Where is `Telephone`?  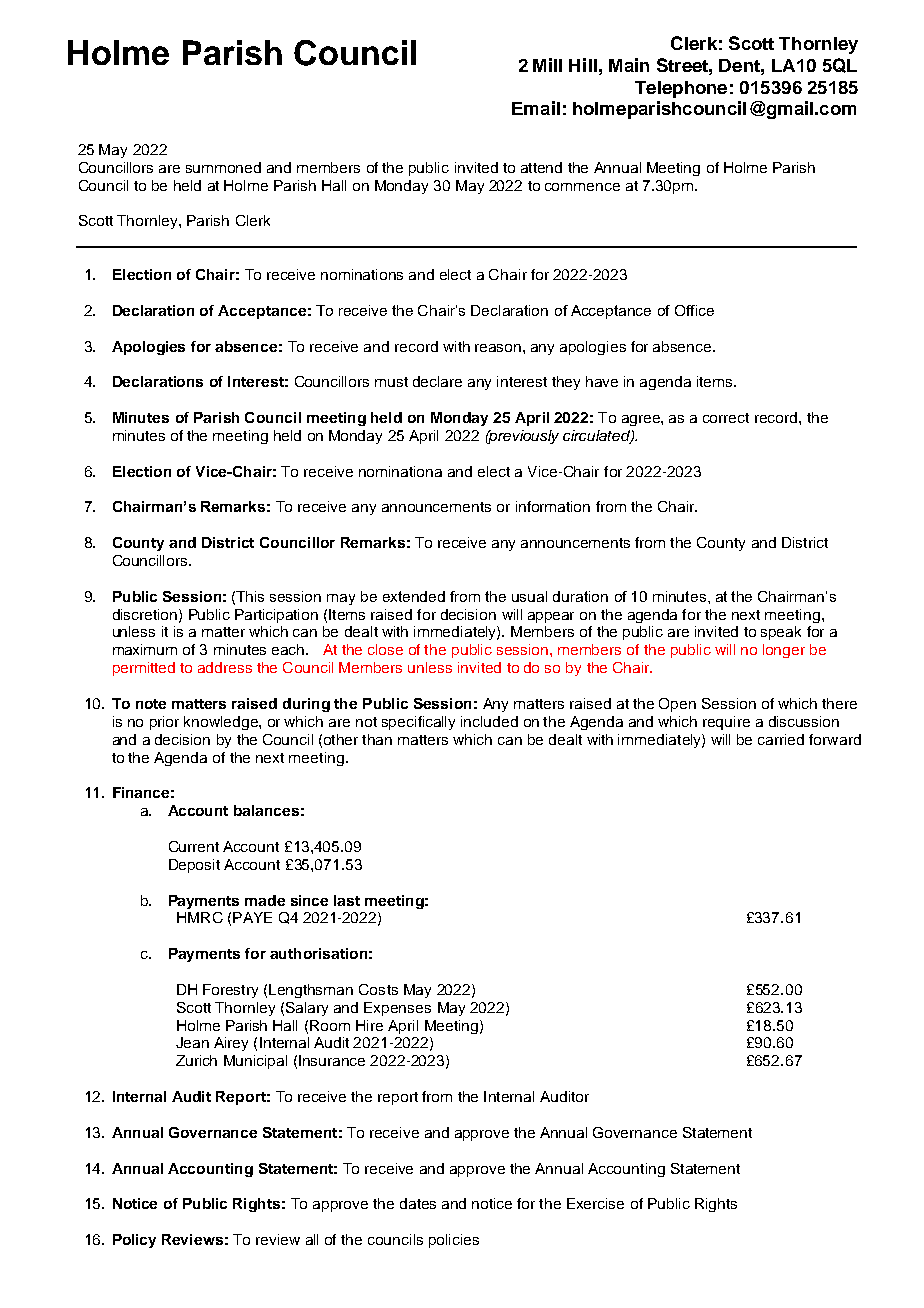 Telephone is located at coordinates (681, 89).
